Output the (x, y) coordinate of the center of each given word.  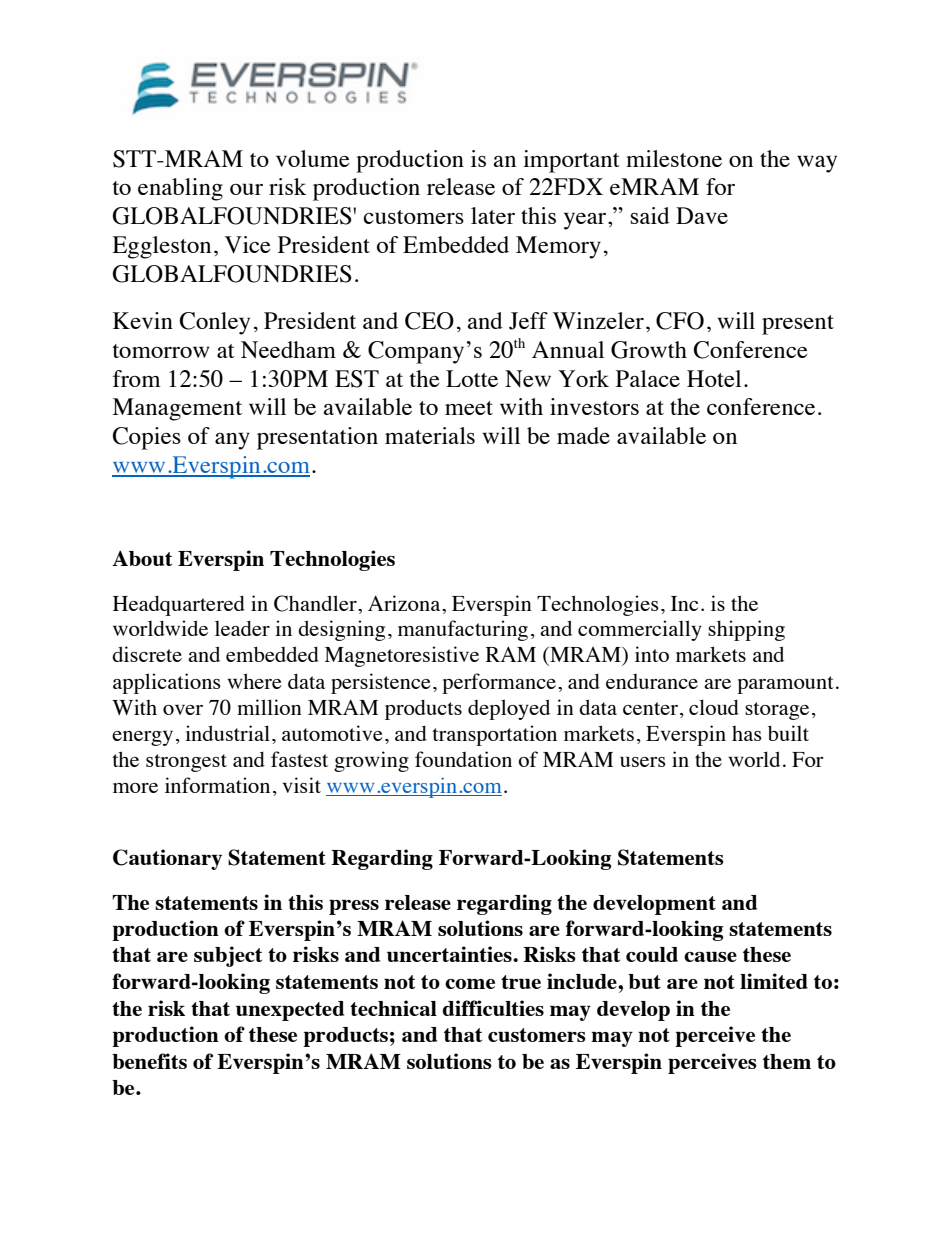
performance (499, 683)
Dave (702, 215)
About (142, 558)
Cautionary (167, 859)
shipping (746, 630)
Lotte (472, 378)
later (493, 215)
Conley (215, 323)
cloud (714, 707)
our (246, 189)
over (183, 710)
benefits (149, 1061)
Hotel (714, 378)
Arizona (405, 603)
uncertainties (450, 954)
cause (710, 957)
